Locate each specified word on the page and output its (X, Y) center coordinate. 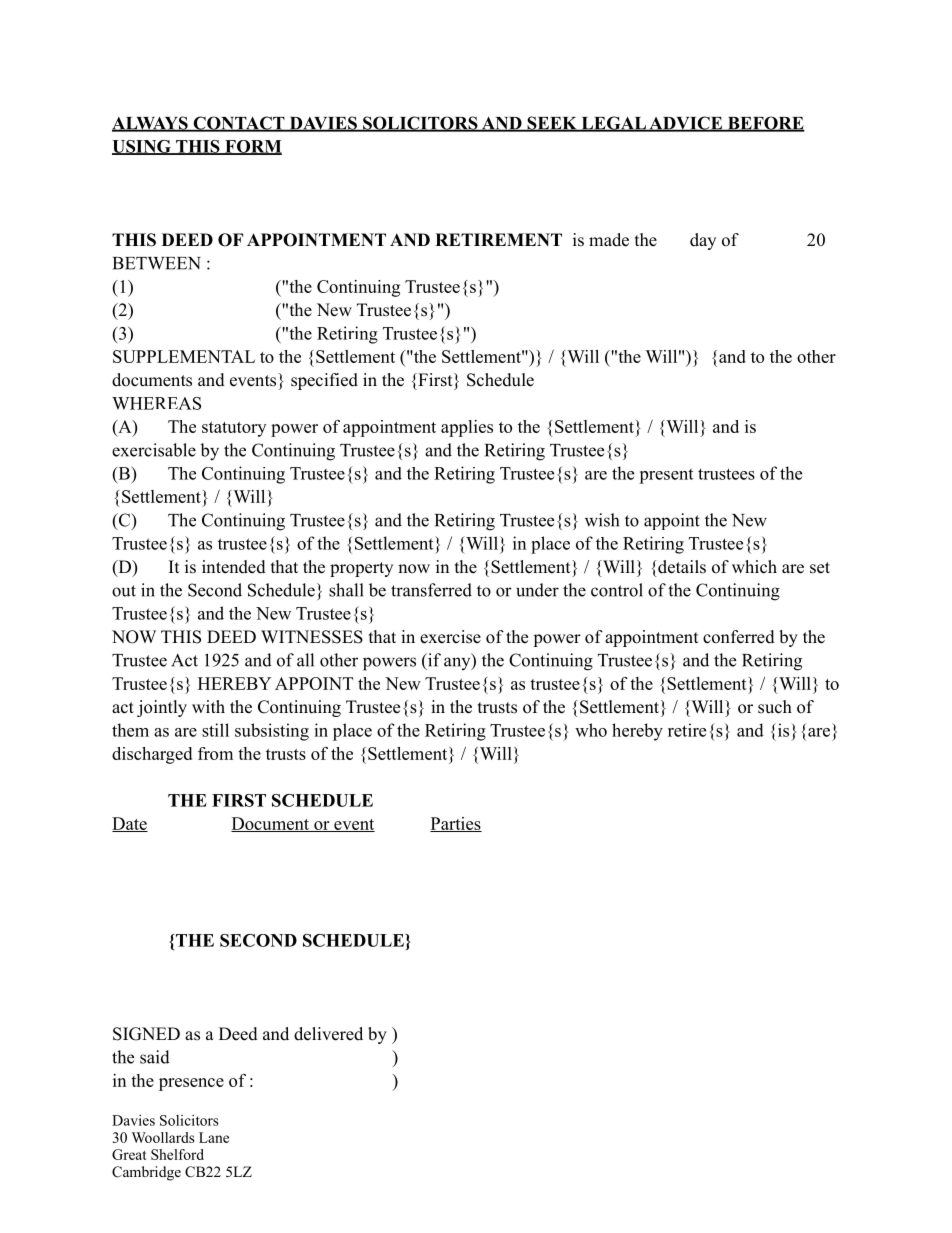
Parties (456, 824)
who (591, 730)
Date (130, 824)
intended (234, 567)
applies (467, 428)
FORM (252, 147)
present (666, 476)
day (703, 241)
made (609, 240)
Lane (214, 1137)
